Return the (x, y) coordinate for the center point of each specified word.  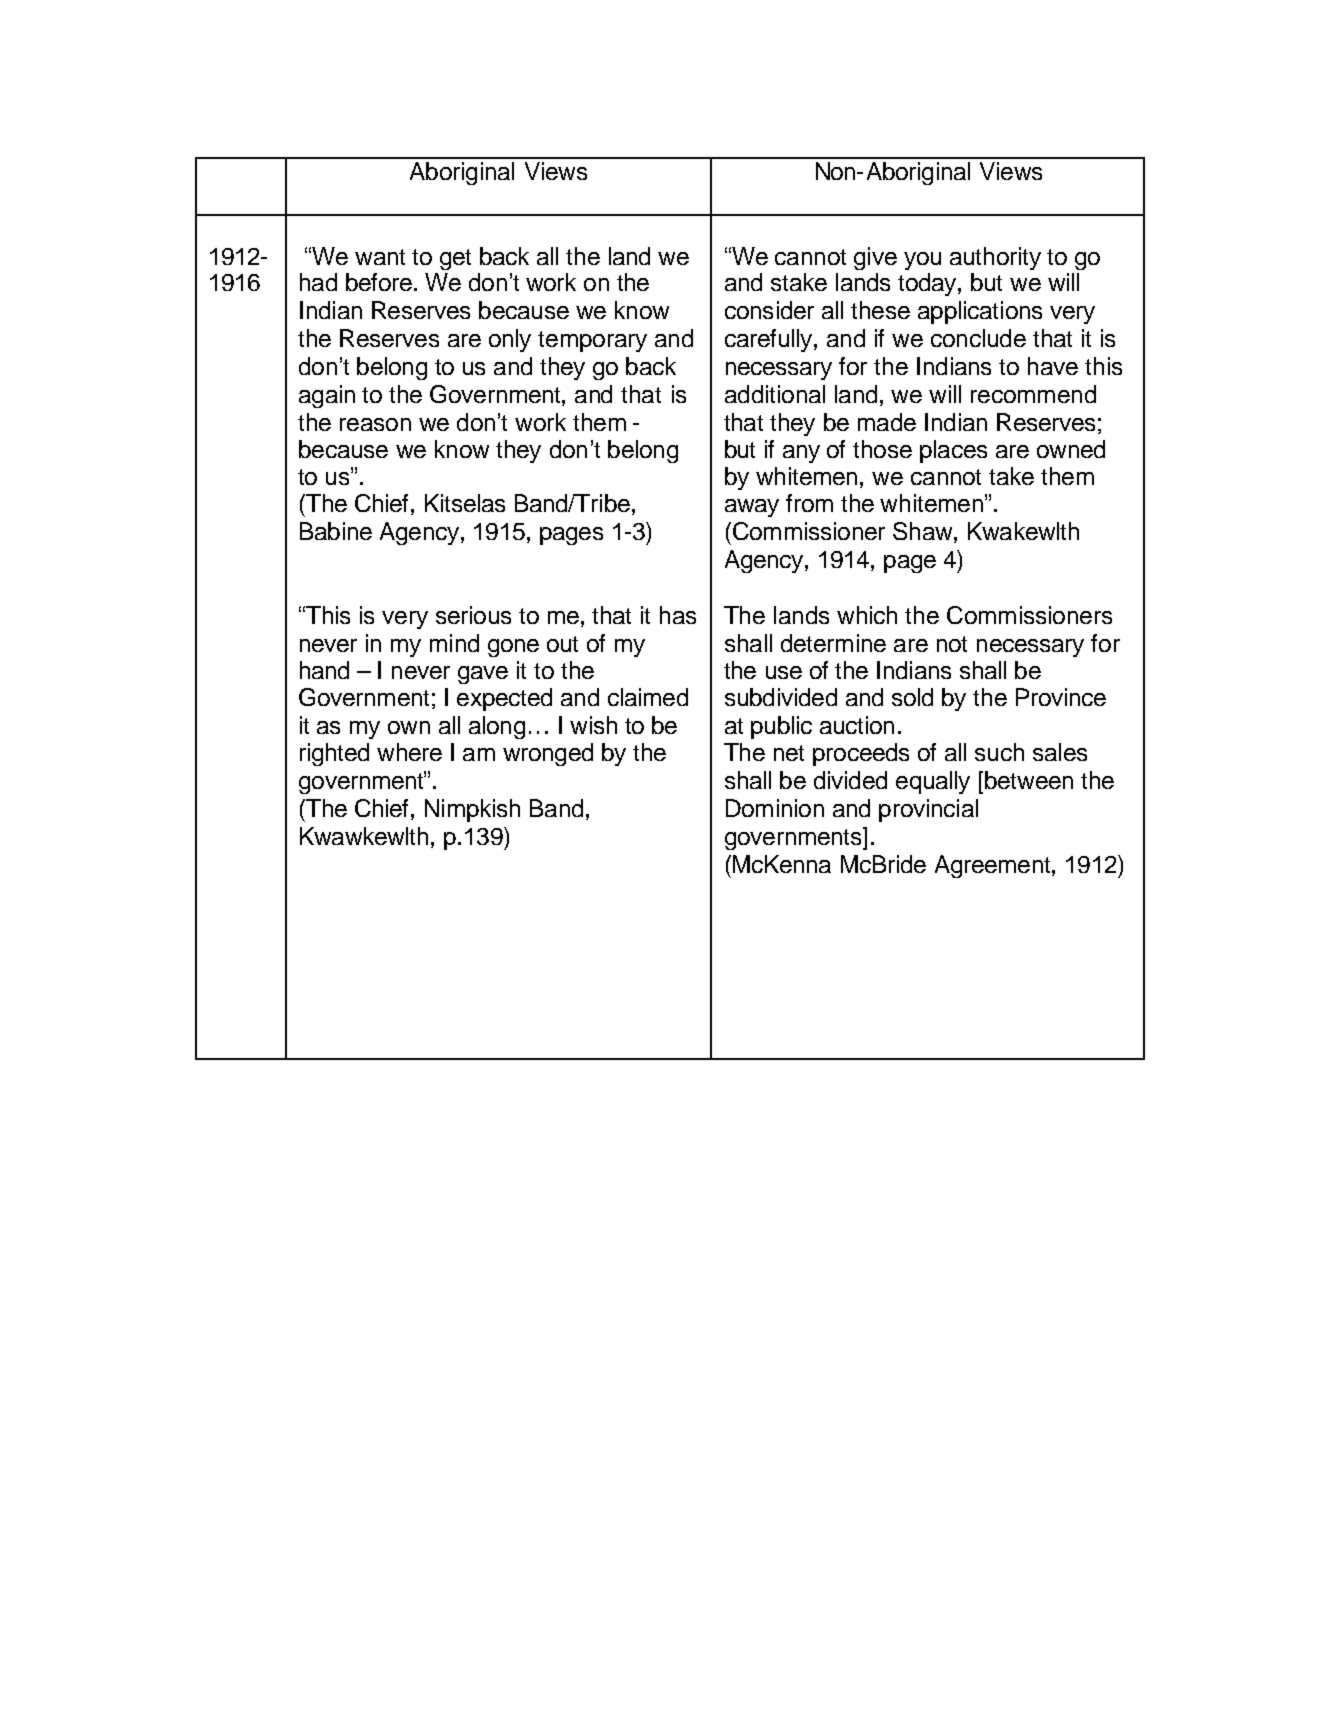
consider (769, 310)
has (678, 615)
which (867, 615)
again (327, 396)
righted (334, 754)
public (781, 727)
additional (775, 394)
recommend (1033, 394)
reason (375, 424)
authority (995, 258)
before (379, 282)
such (999, 752)
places (953, 451)
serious (473, 615)
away (752, 508)
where (409, 752)
